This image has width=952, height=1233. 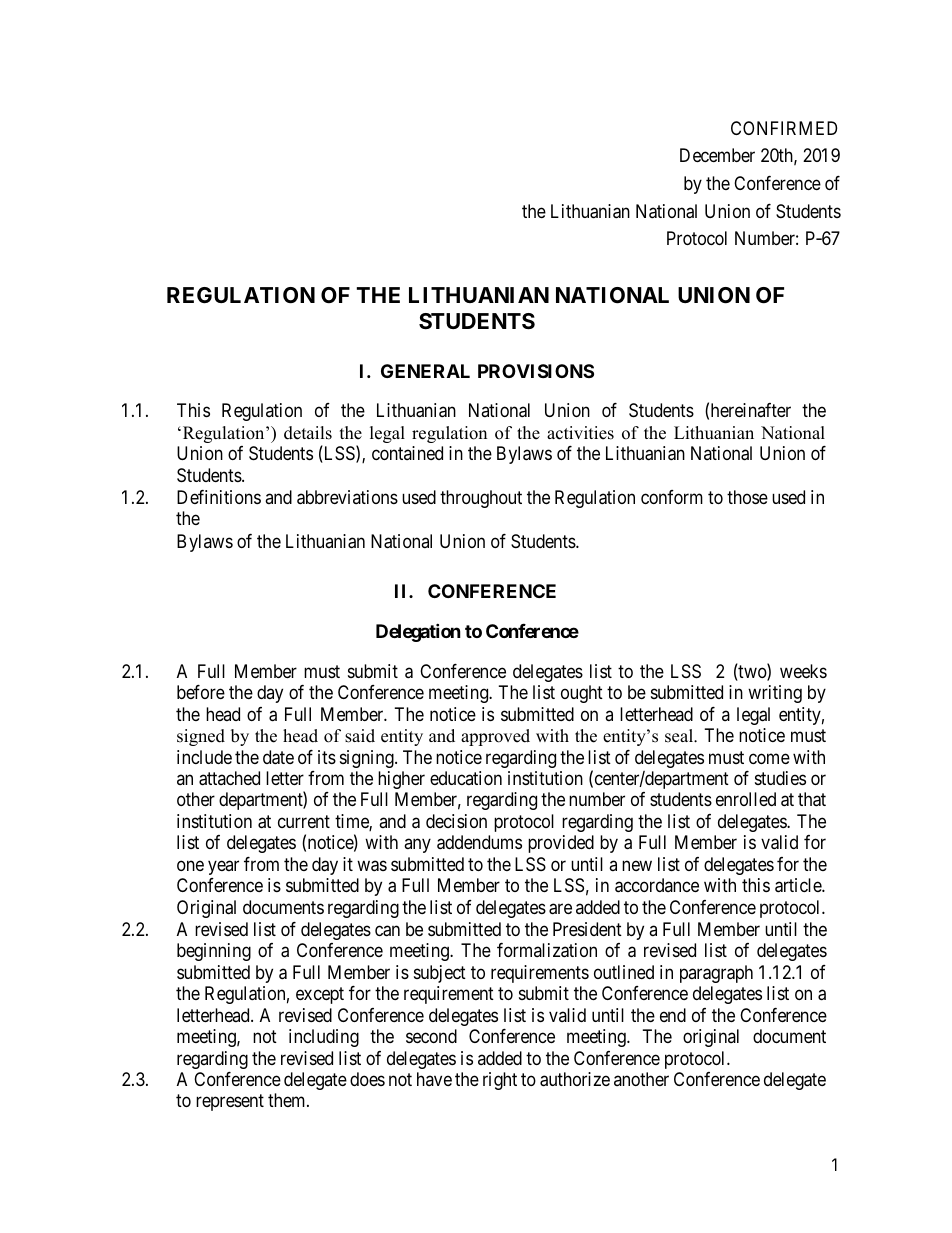 I want to click on before, so click(x=201, y=692).
